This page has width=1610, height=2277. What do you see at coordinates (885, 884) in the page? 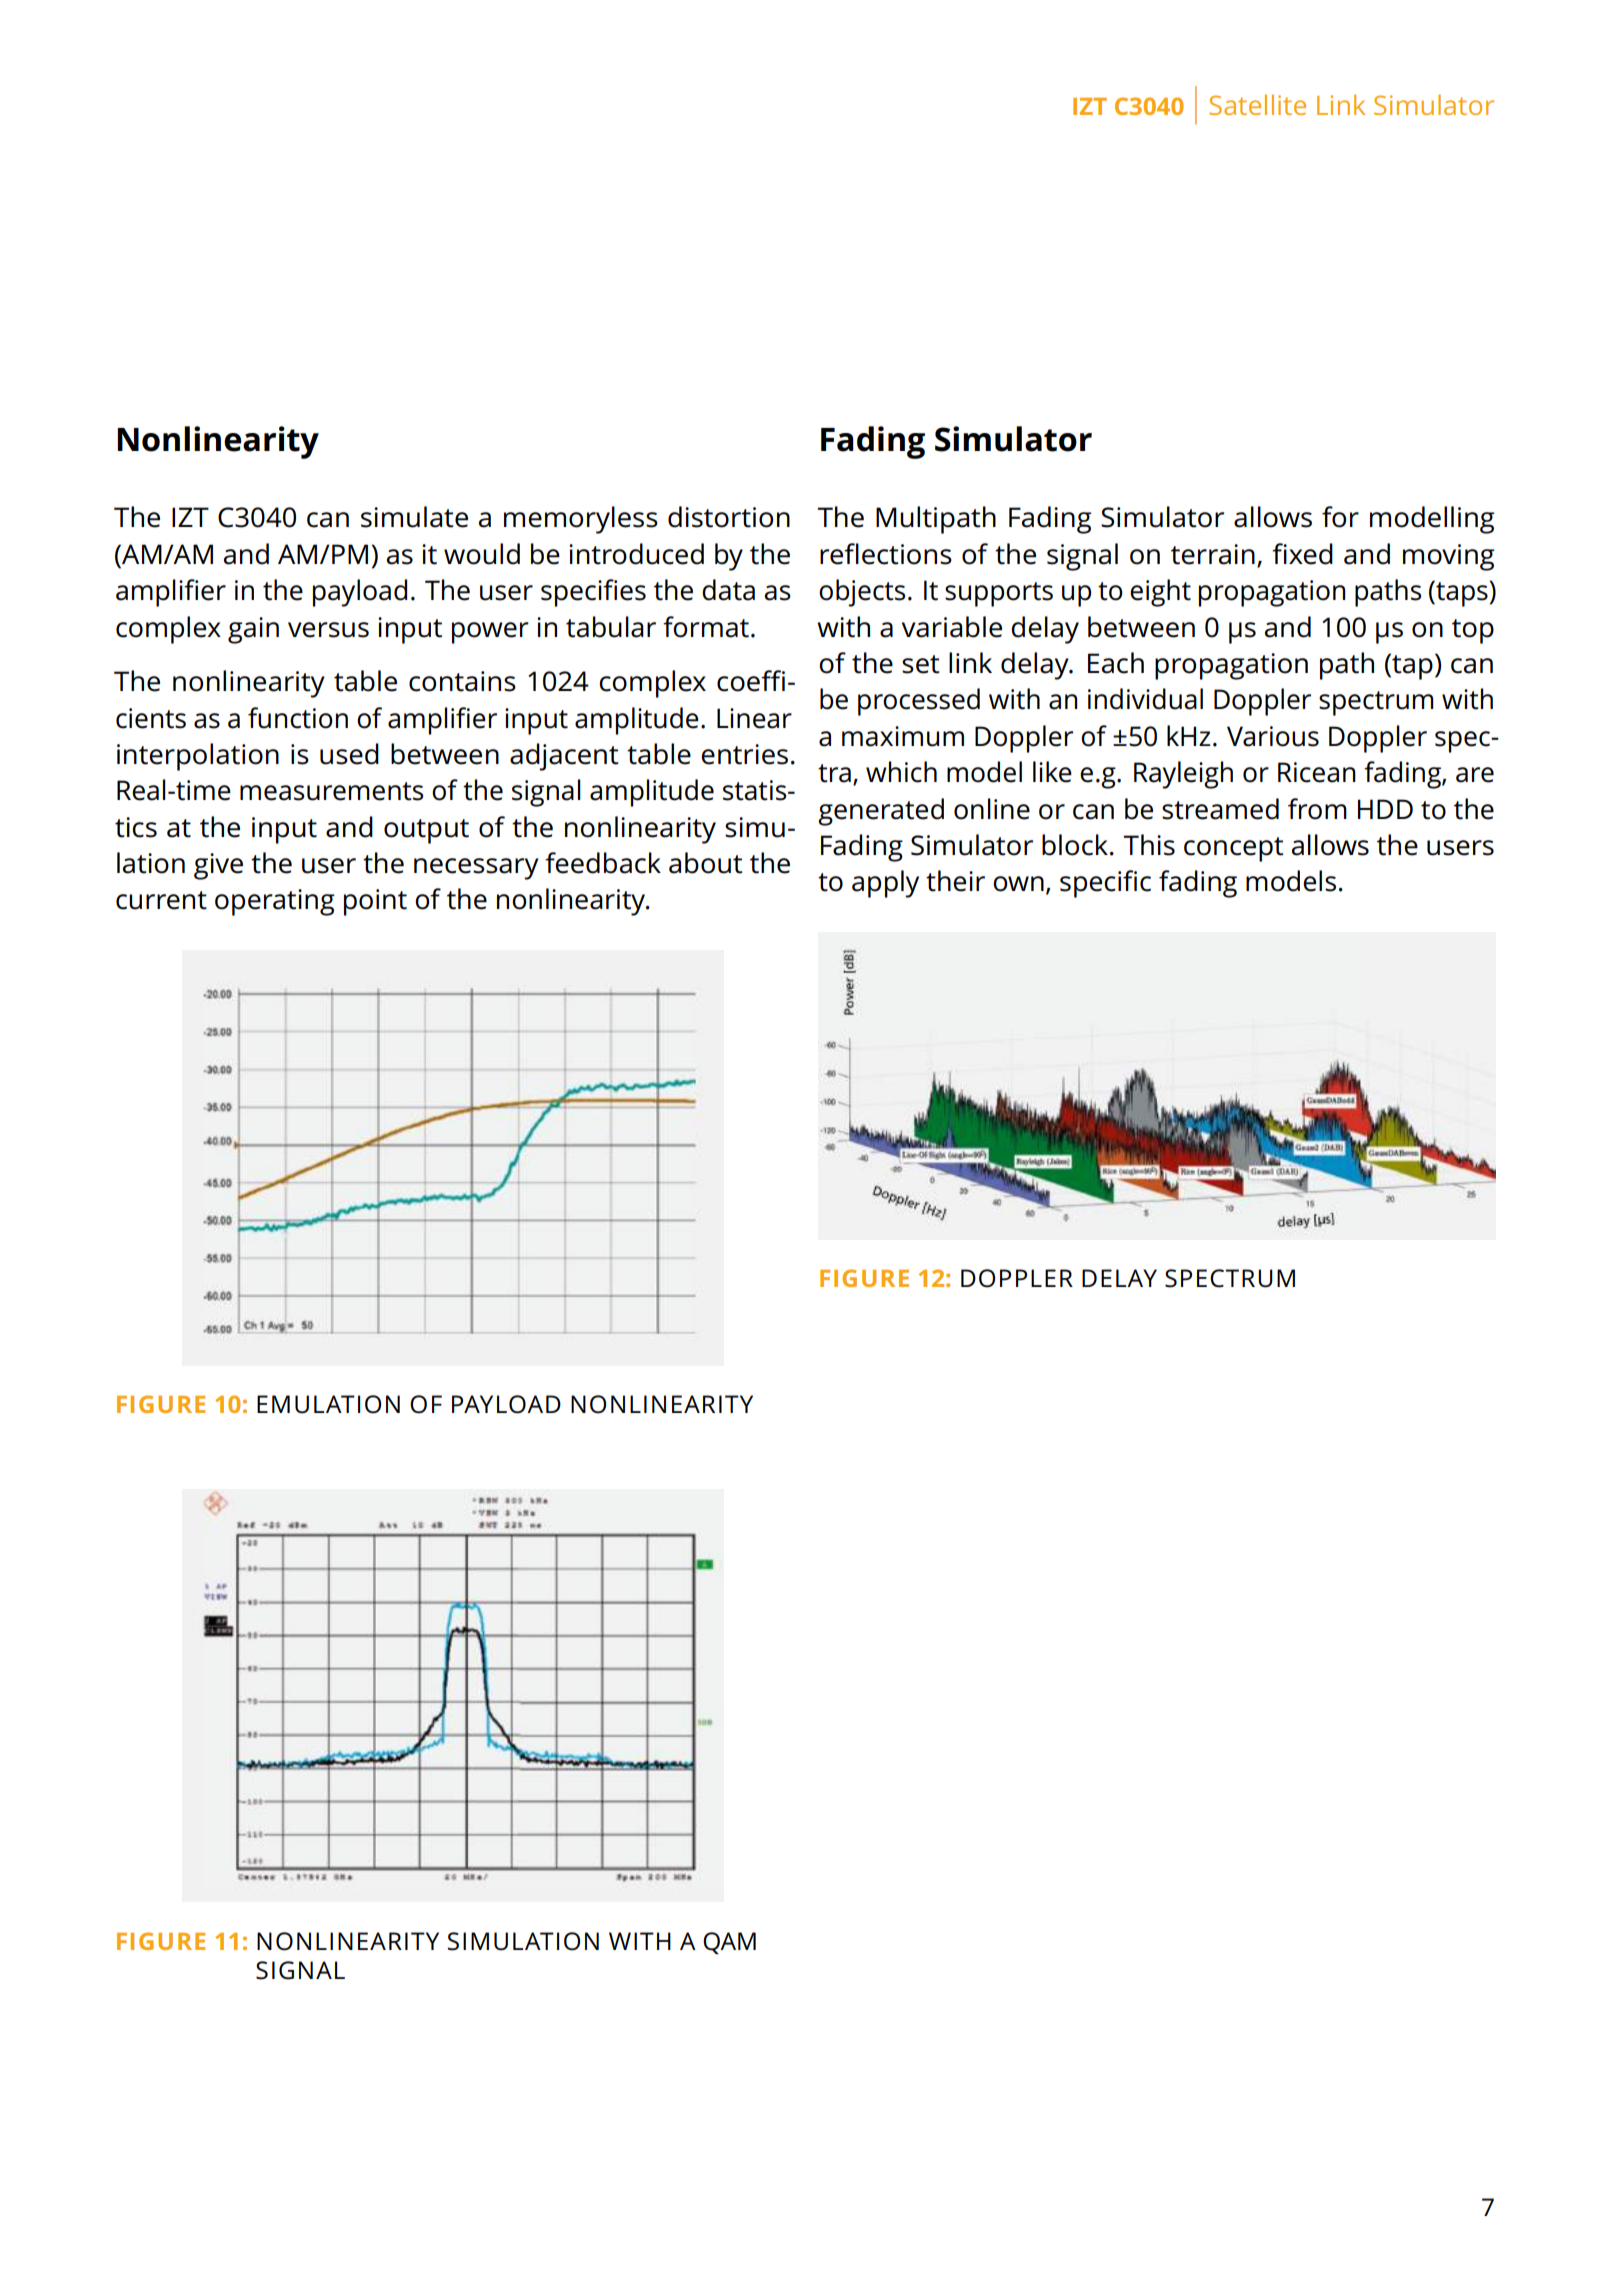
I see `apply` at bounding box center [885, 884].
